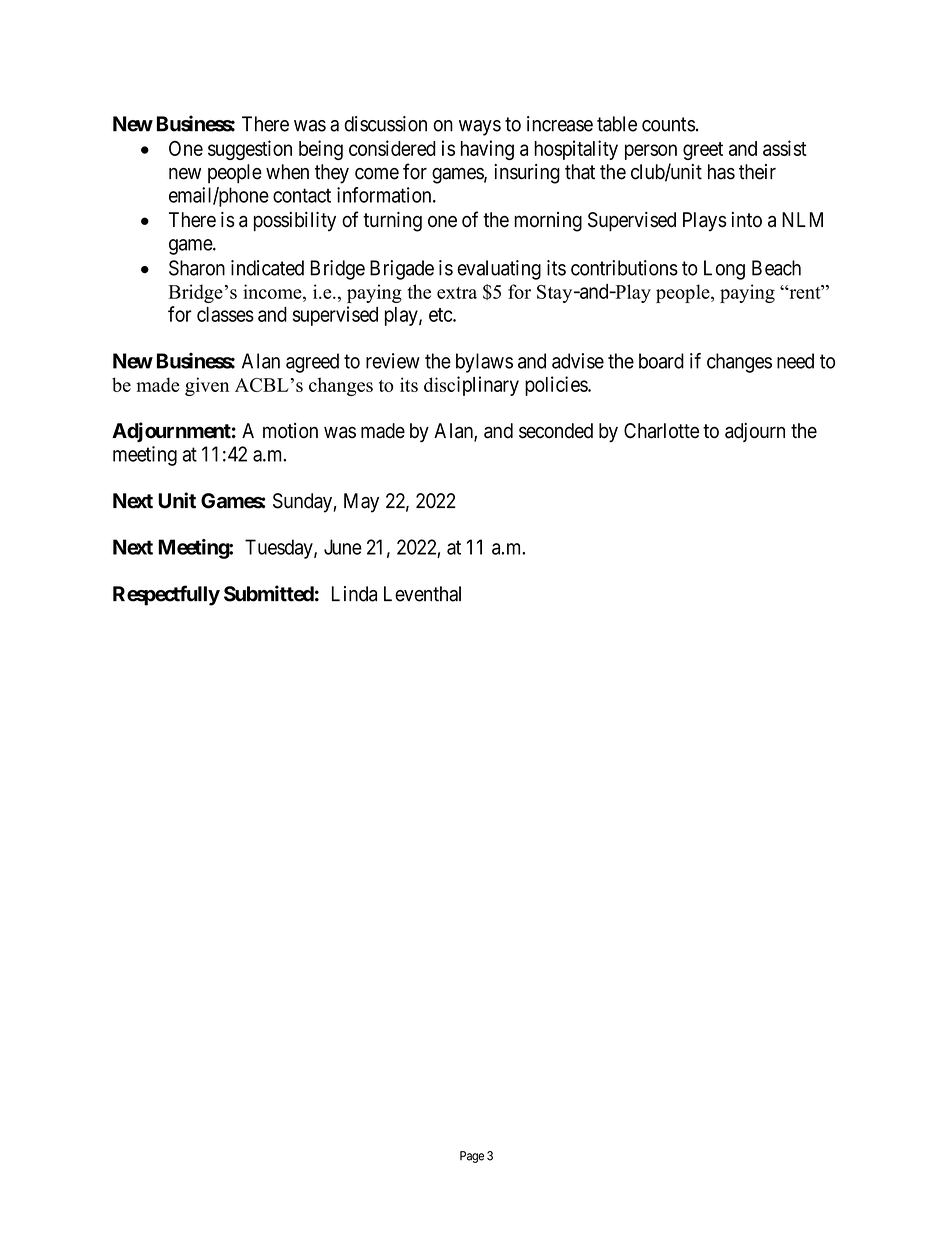  I want to click on motion, so click(290, 431).
